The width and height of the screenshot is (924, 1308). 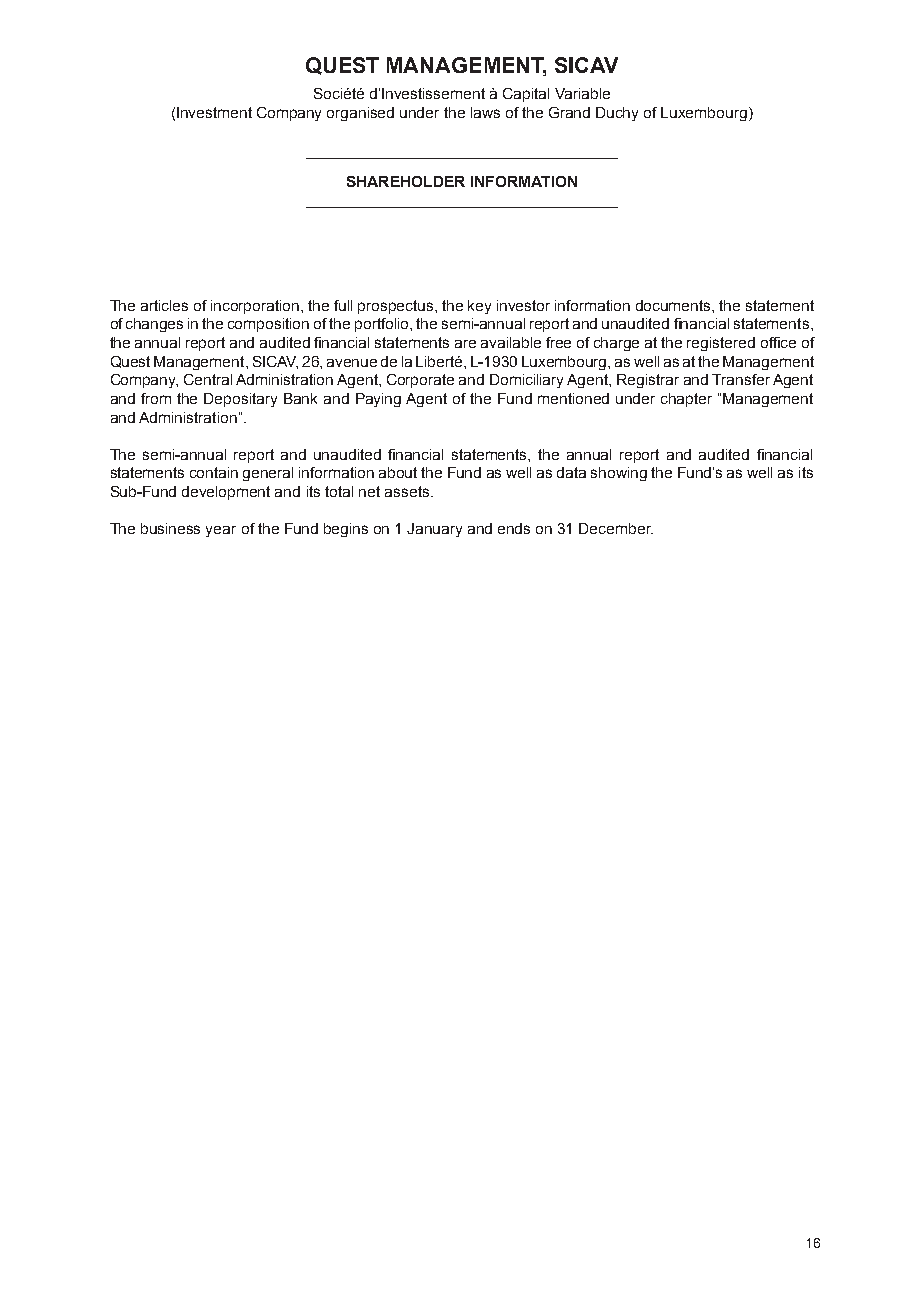 What do you see at coordinates (721, 344) in the screenshot?
I see `registered` at bounding box center [721, 344].
